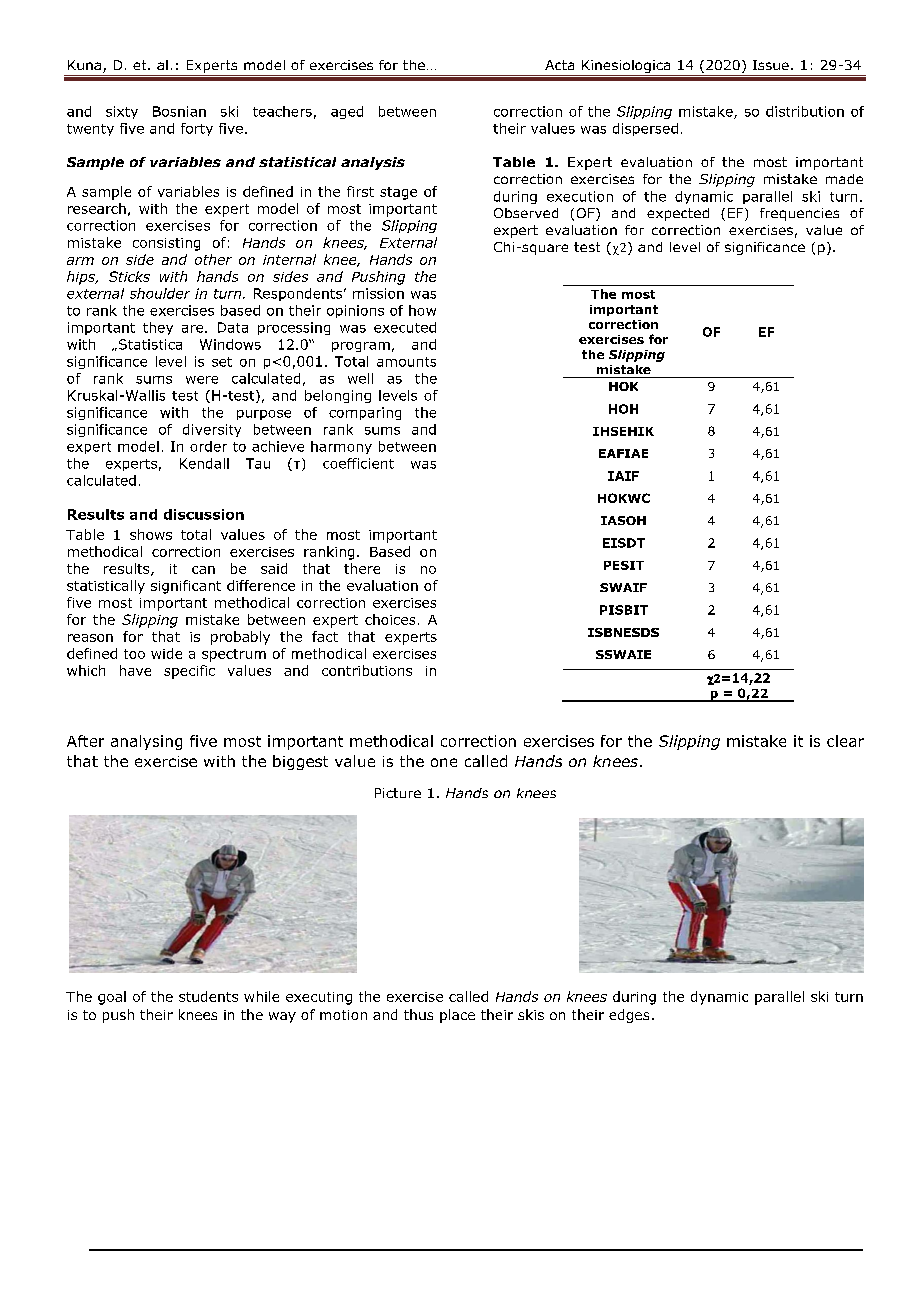 Image resolution: width=924 pixels, height=1307 pixels. I want to click on HOH, so click(623, 409).
